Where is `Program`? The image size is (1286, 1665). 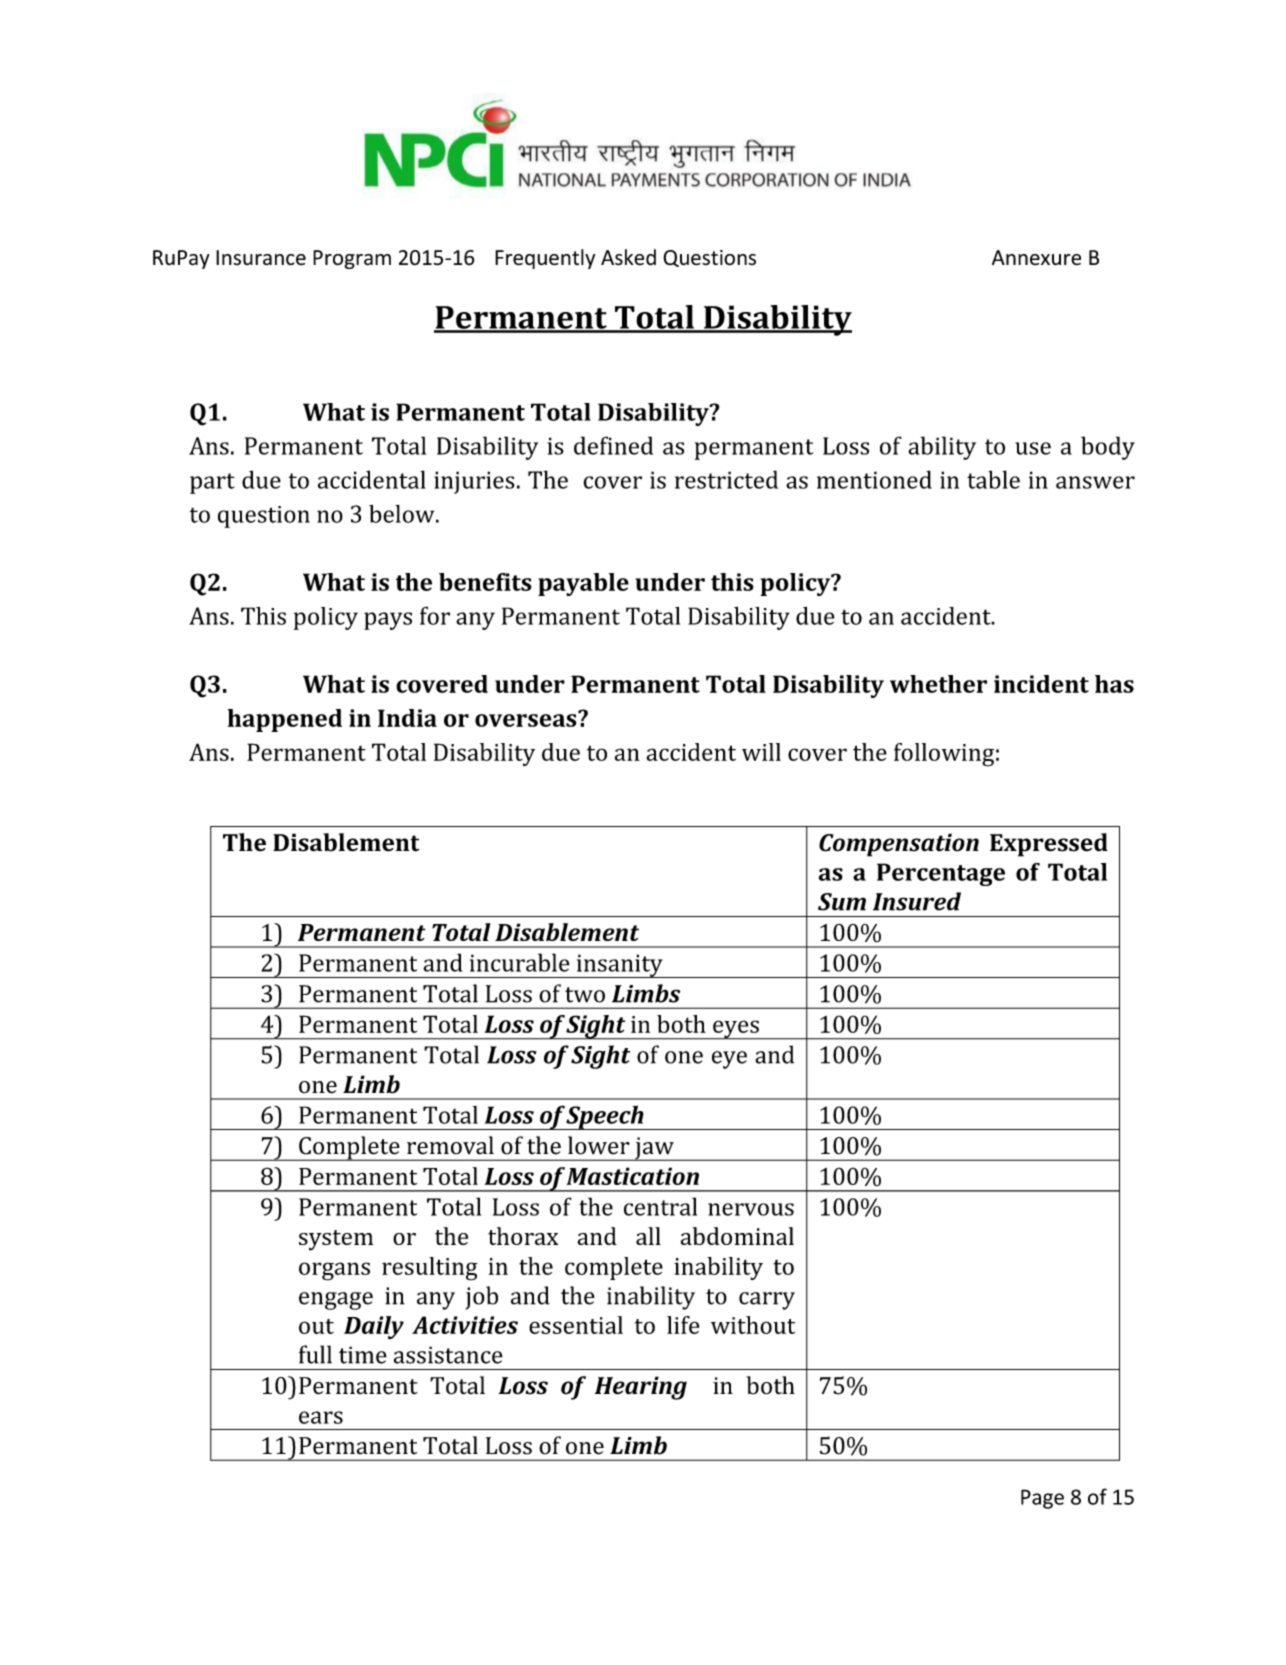 Program is located at coordinates (352, 259).
